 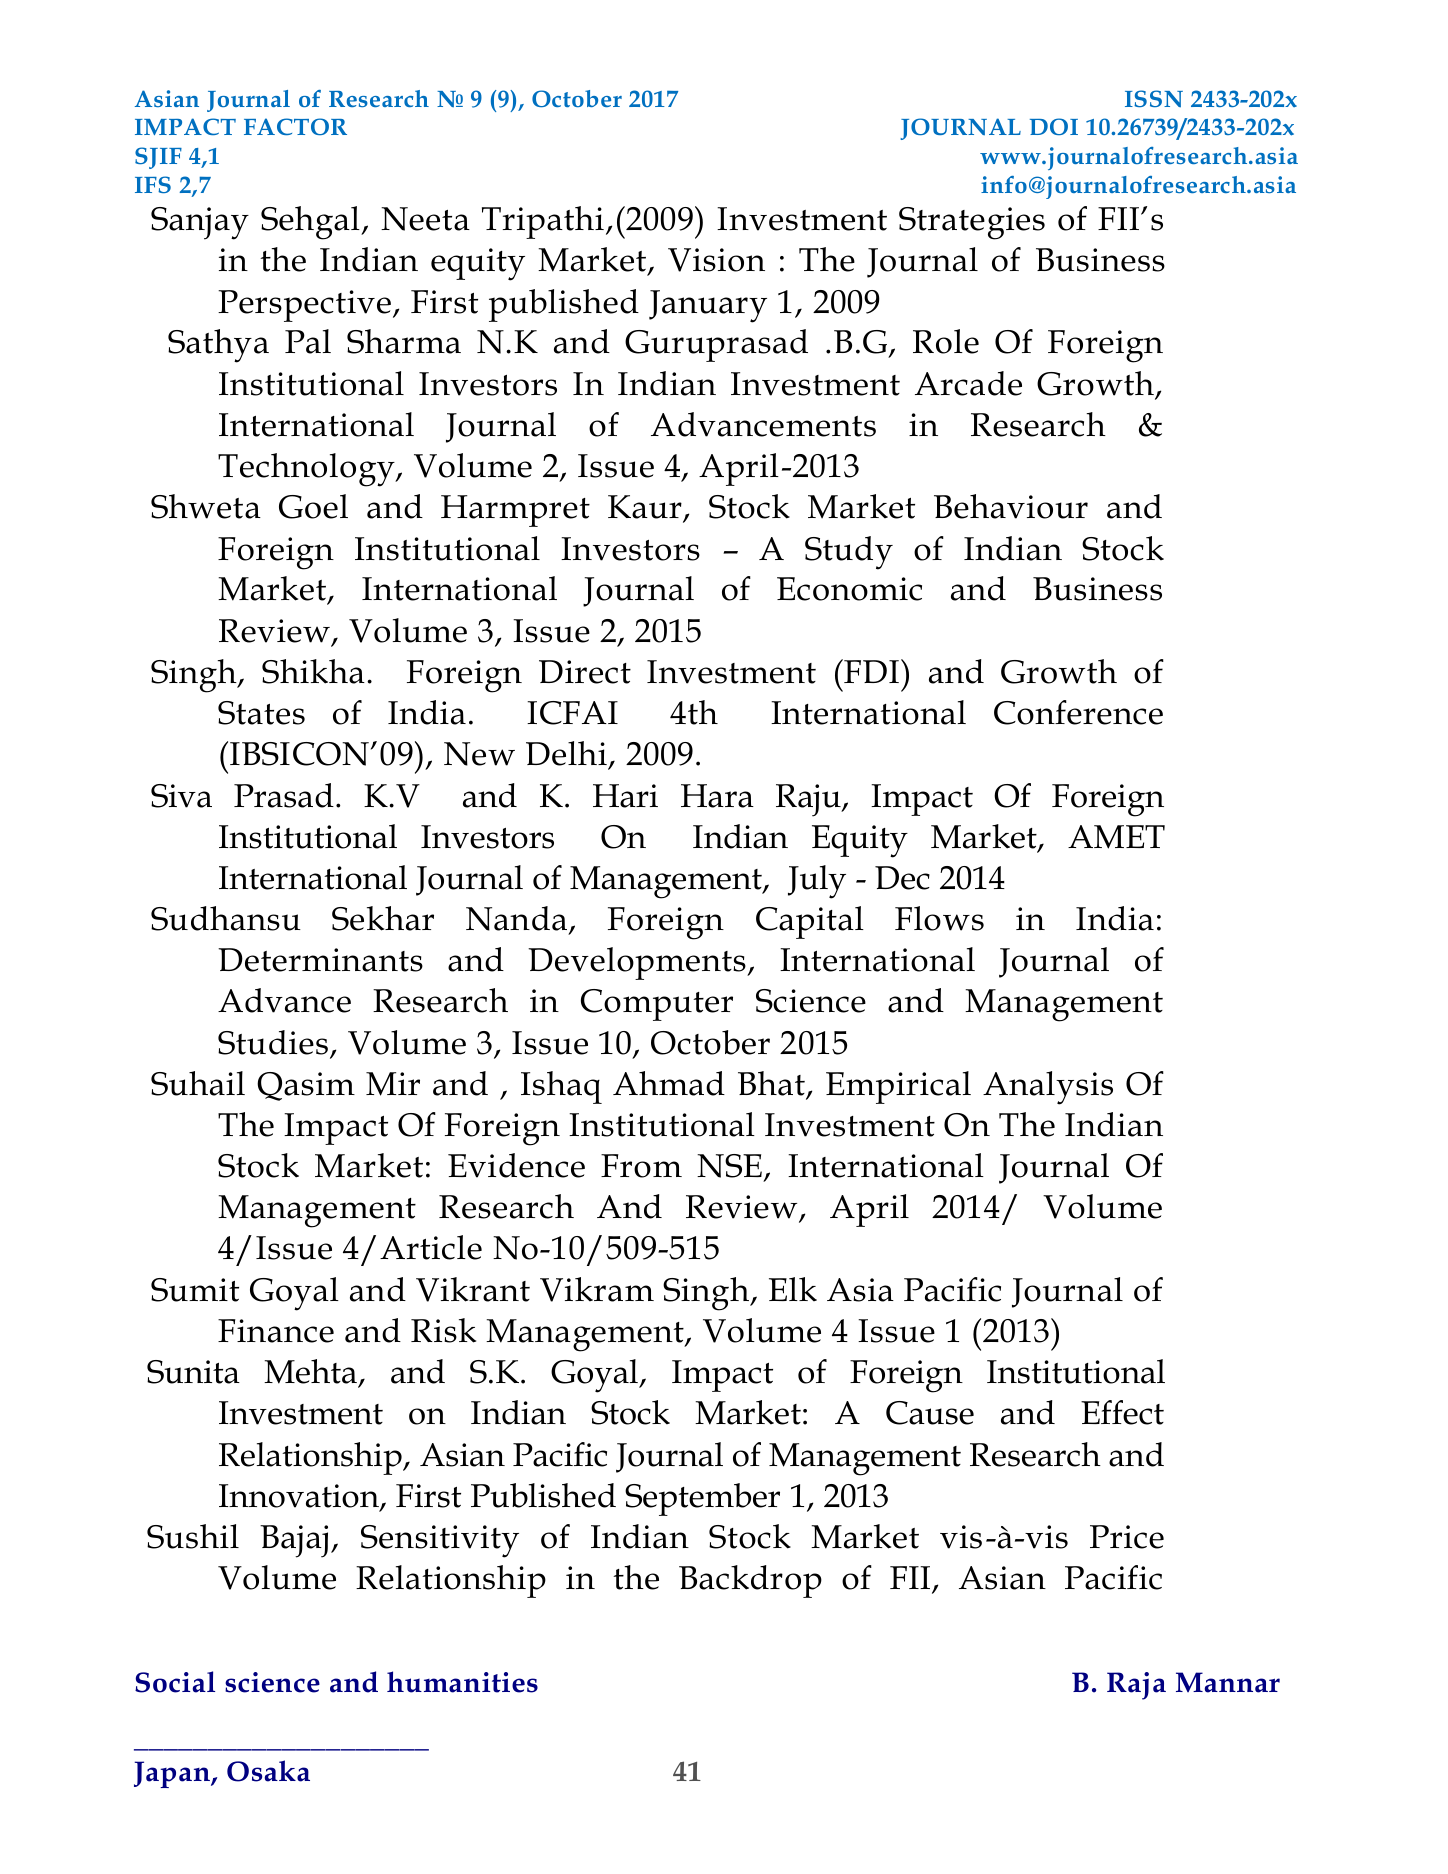 I want to click on Direct, so click(x=585, y=672).
